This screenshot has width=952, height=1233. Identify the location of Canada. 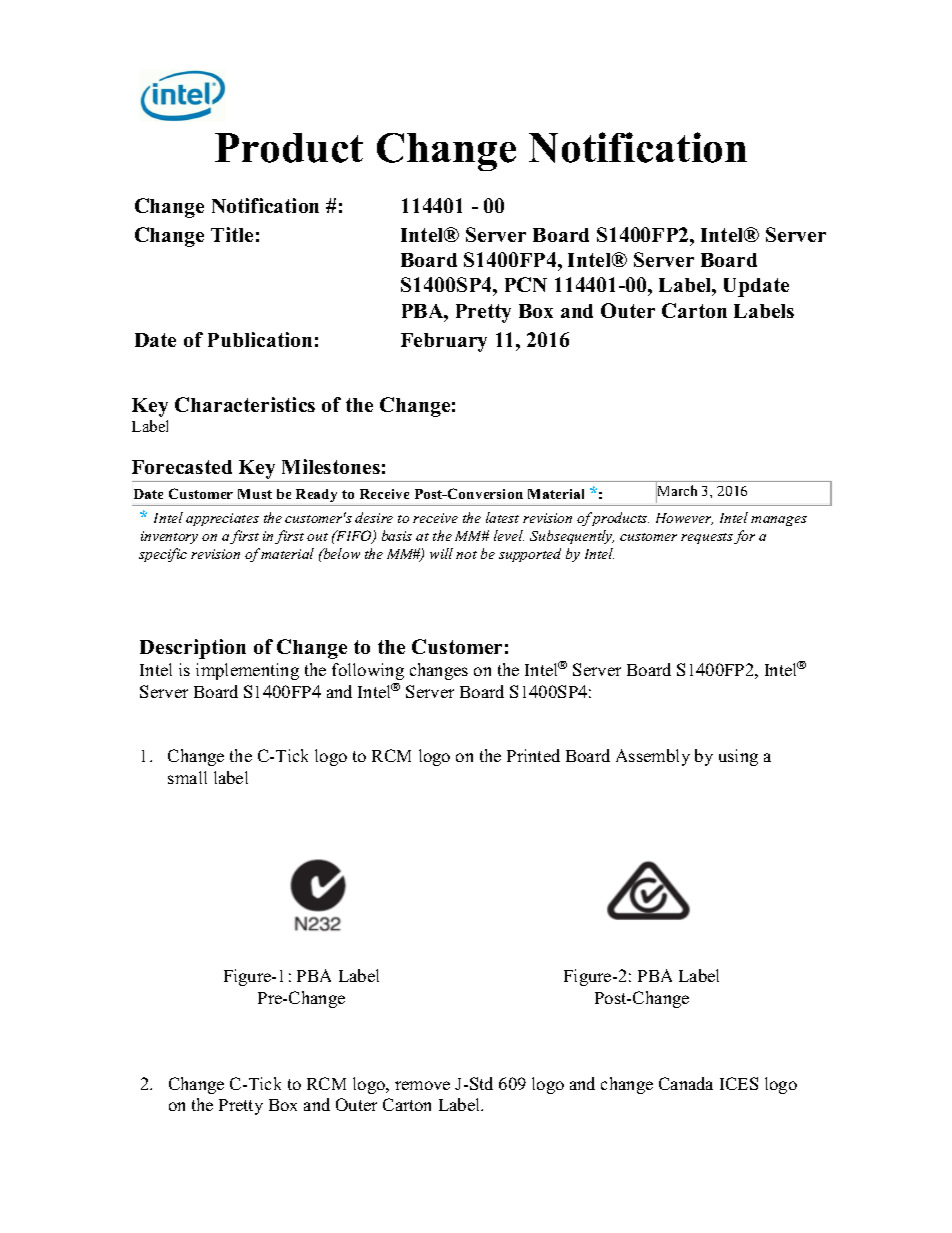
(686, 1083).
